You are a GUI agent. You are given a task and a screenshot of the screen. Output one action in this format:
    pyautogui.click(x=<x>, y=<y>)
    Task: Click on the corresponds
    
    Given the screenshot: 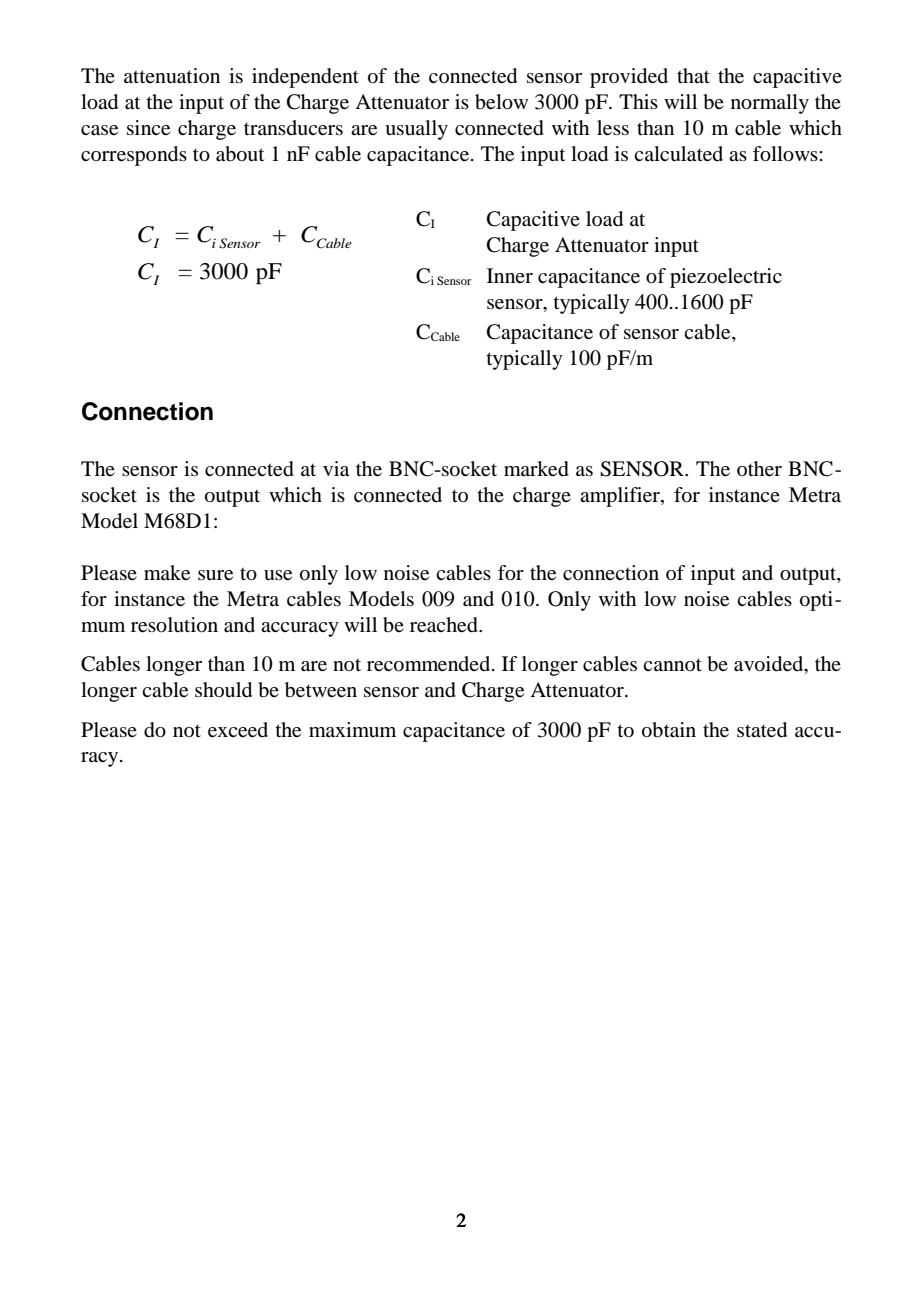 What is the action you would take?
    pyautogui.click(x=134, y=156)
